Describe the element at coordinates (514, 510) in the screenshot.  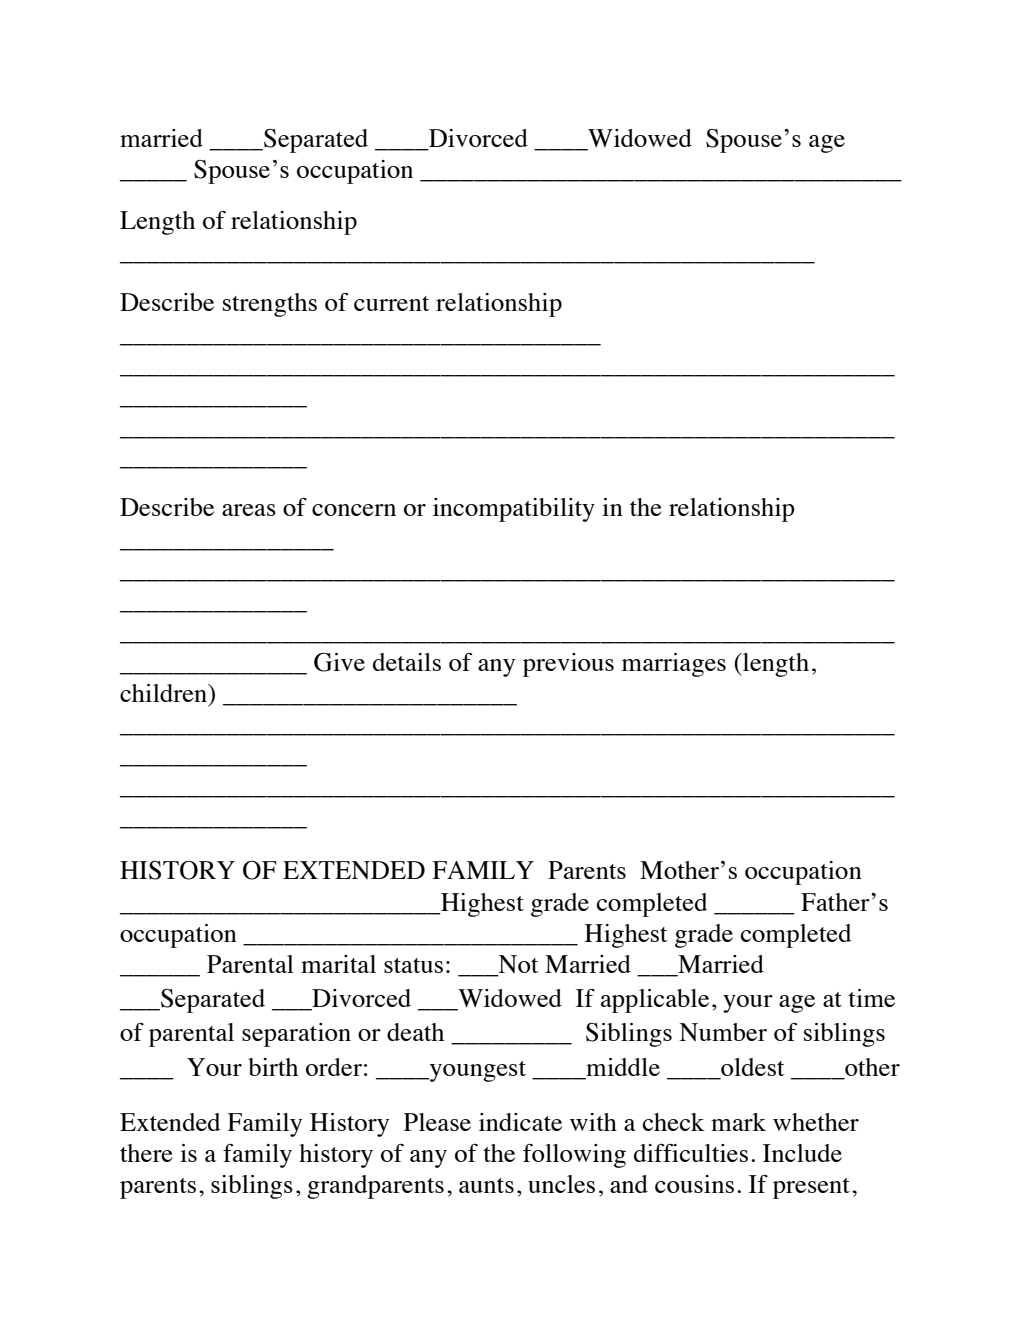
I see `incompatibility` at that location.
